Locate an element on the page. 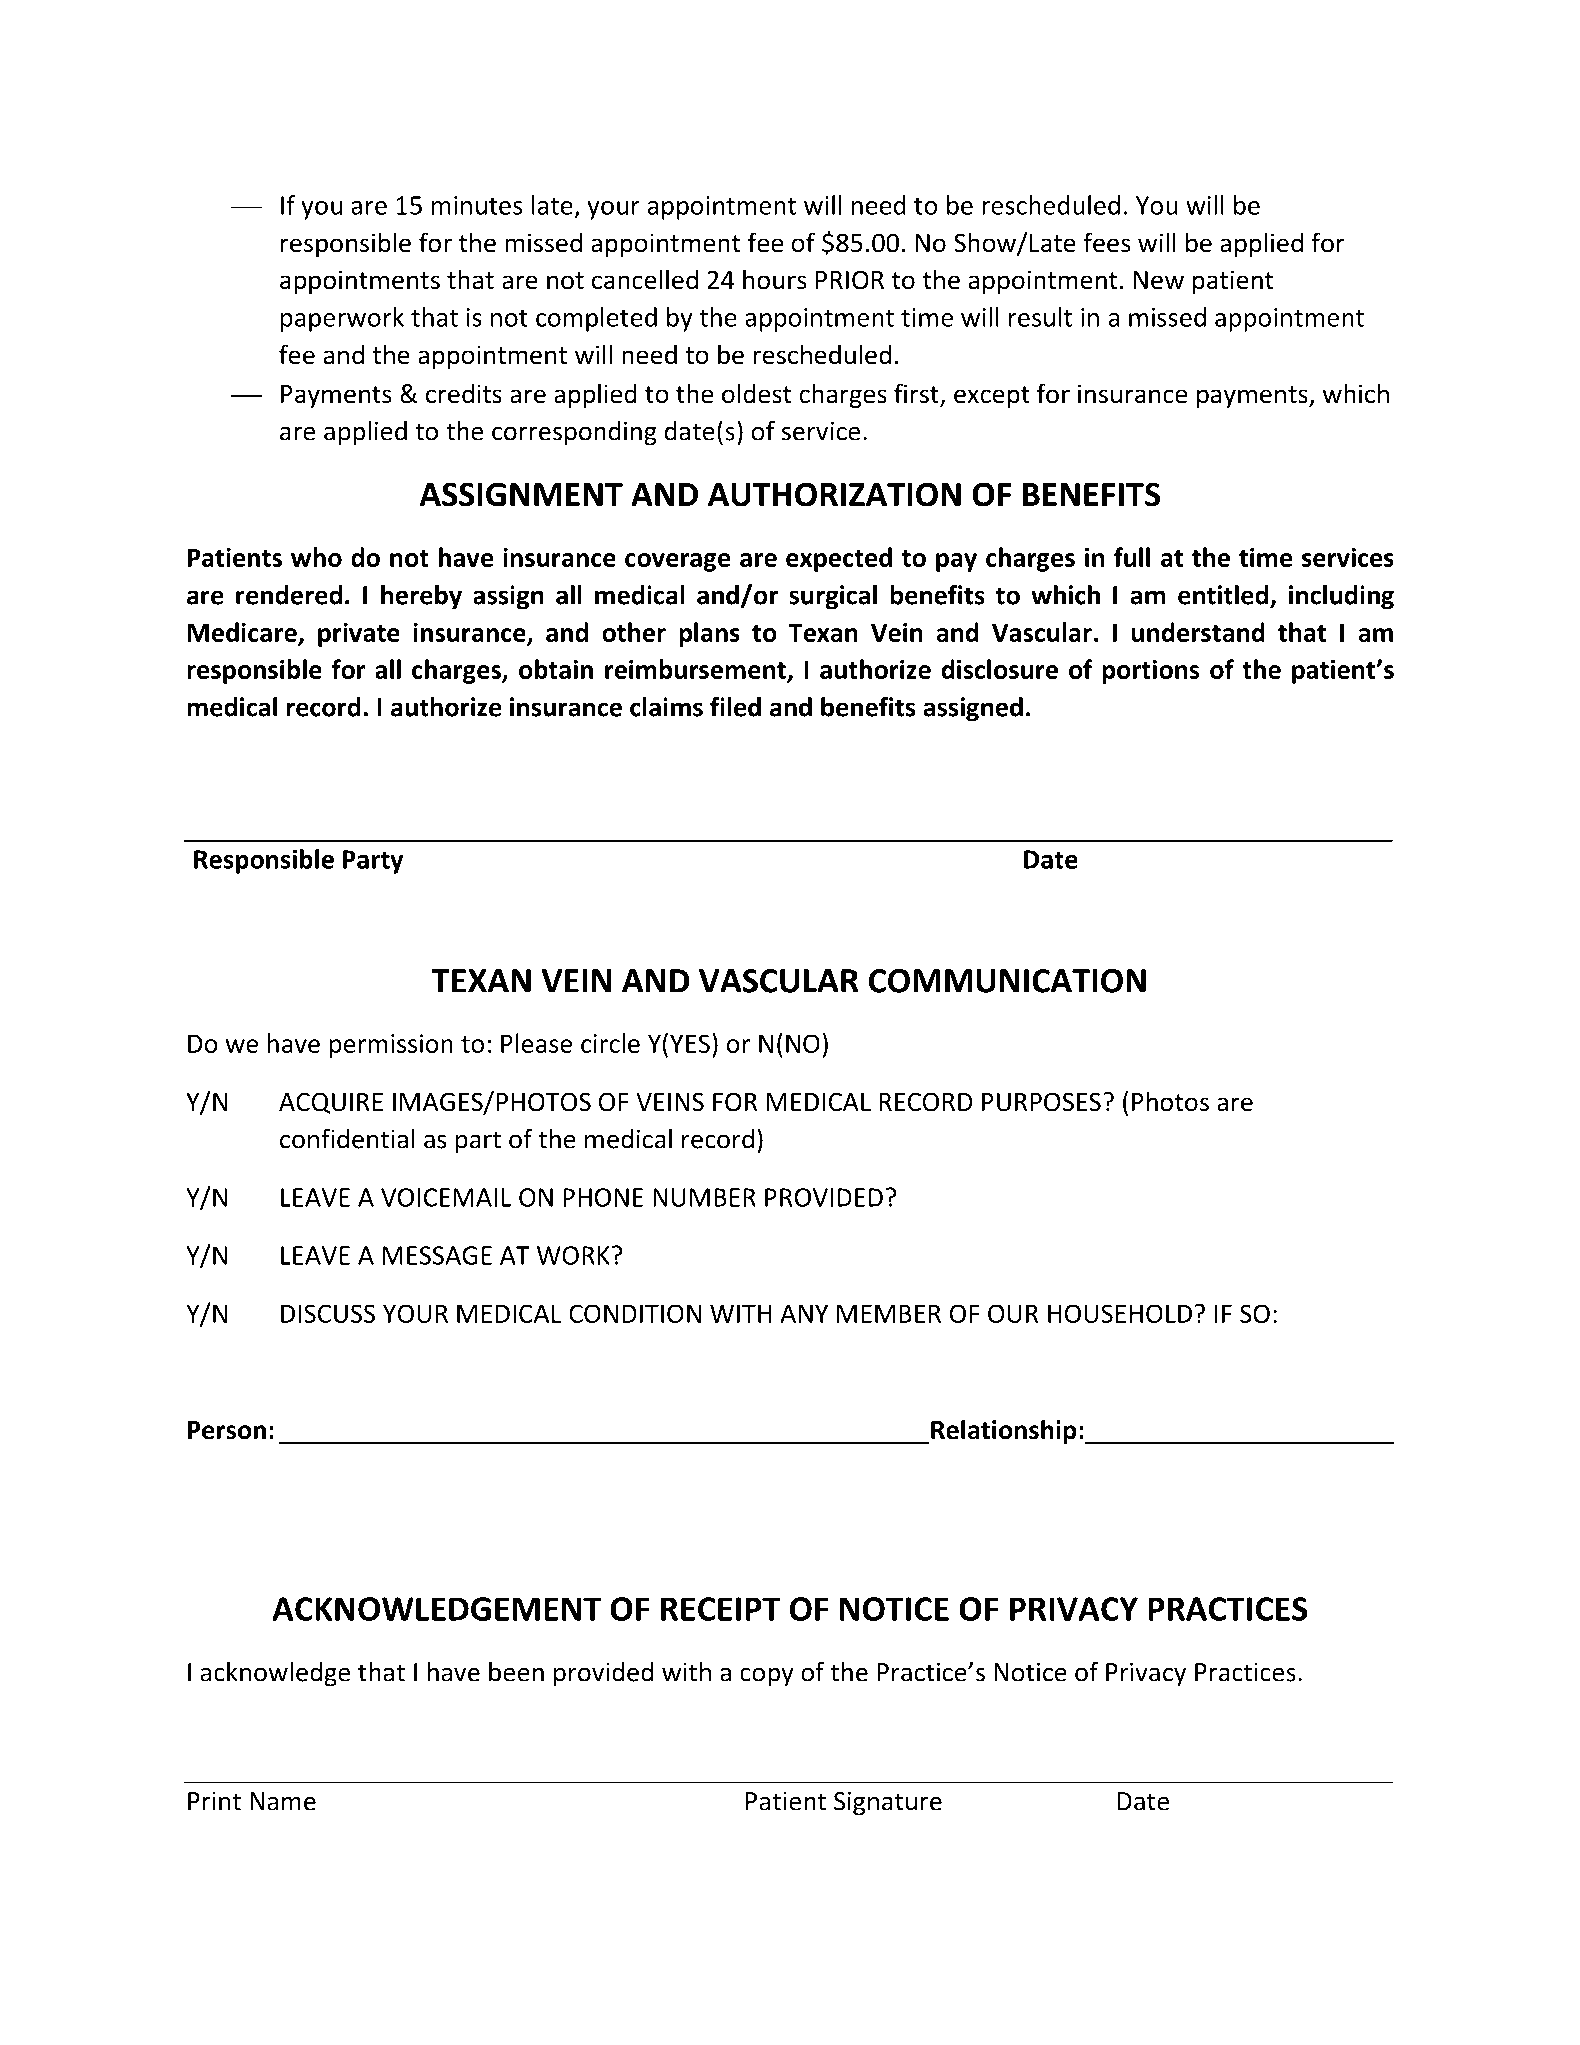 This page has width=1580, height=2045. minutes is located at coordinates (477, 205).
